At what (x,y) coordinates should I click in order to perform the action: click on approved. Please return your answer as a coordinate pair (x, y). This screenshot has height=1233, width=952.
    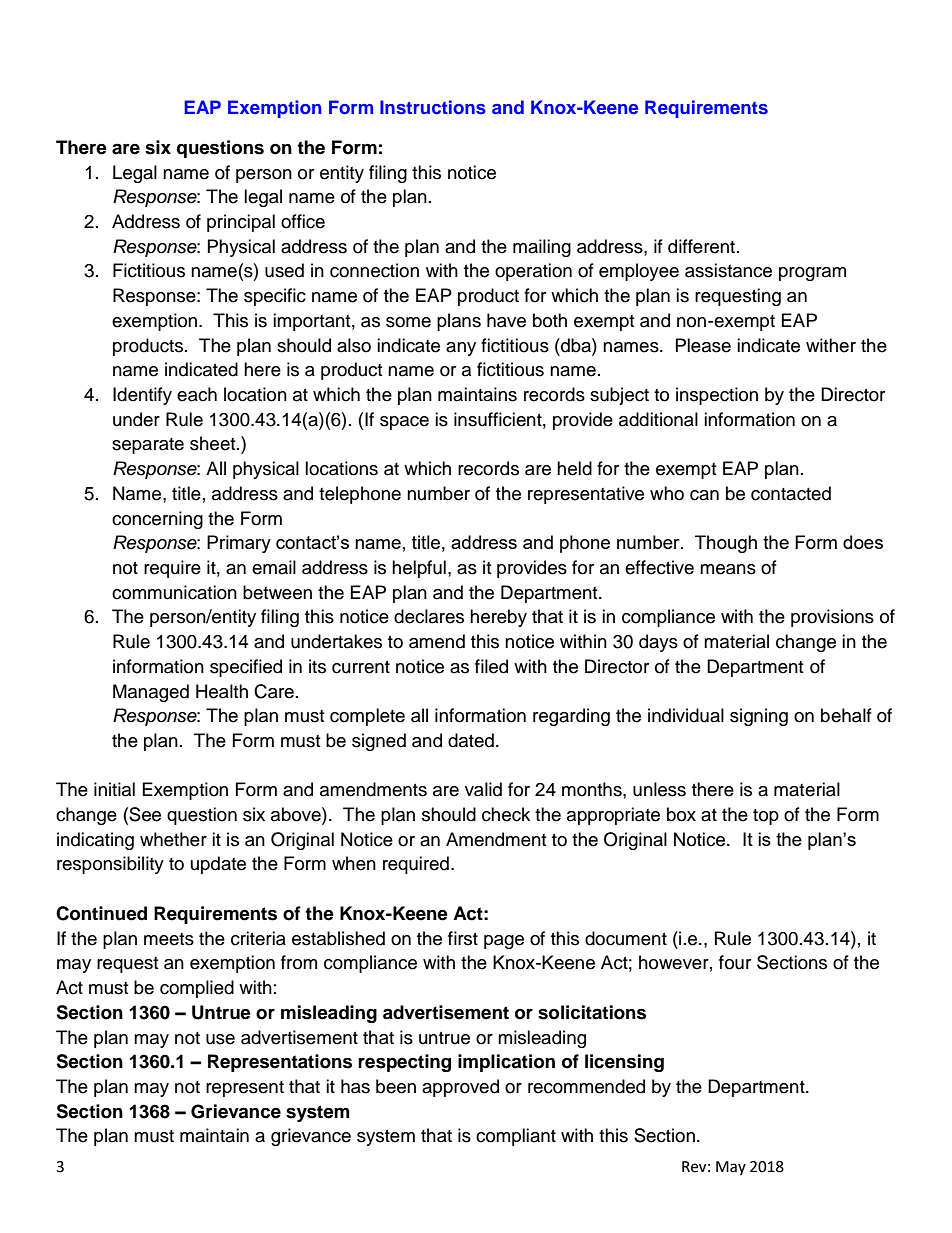
    Looking at the image, I should click on (460, 1088).
